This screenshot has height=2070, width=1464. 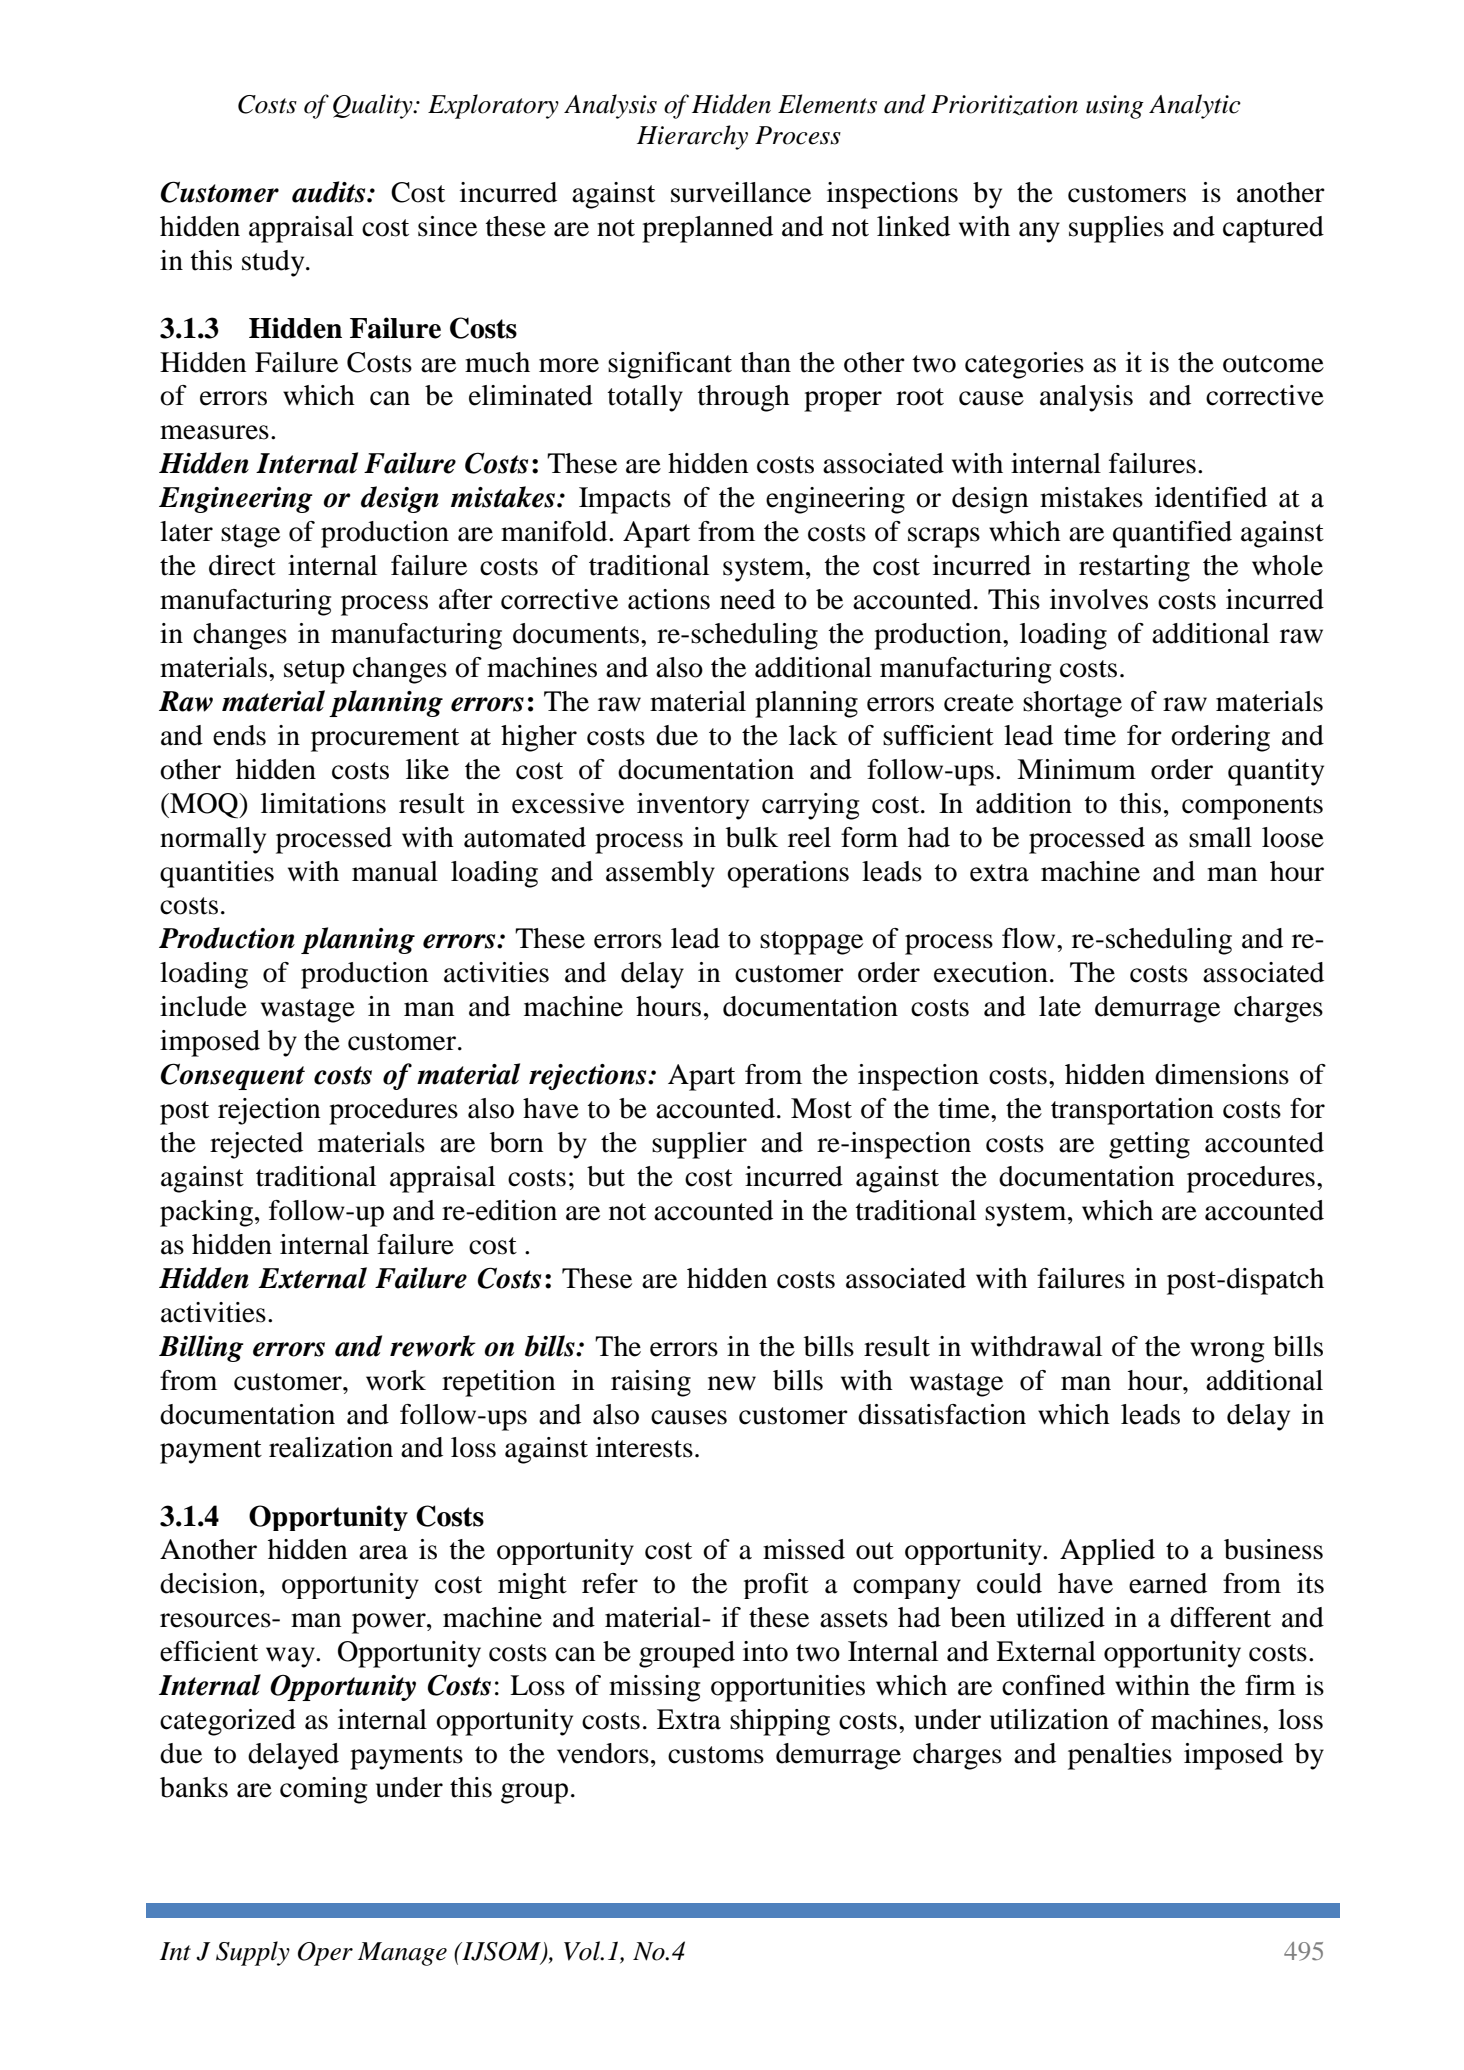 What do you see at coordinates (1227, 1352) in the screenshot?
I see `wrong` at bounding box center [1227, 1352].
